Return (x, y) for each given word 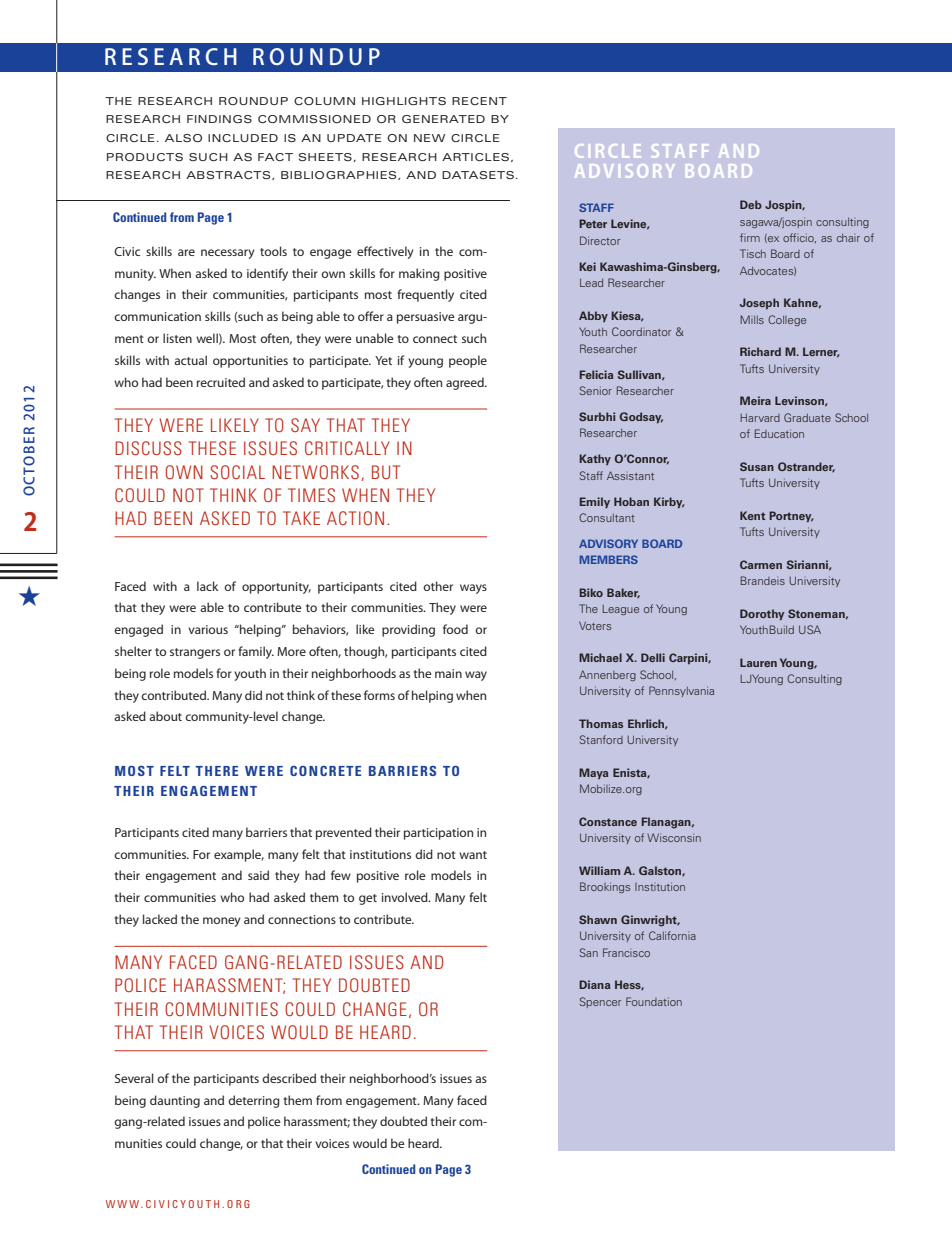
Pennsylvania (681, 691)
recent (479, 101)
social (237, 472)
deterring (254, 1101)
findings (219, 119)
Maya (593, 773)
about (165, 716)
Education (779, 433)
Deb (751, 204)
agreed (466, 383)
